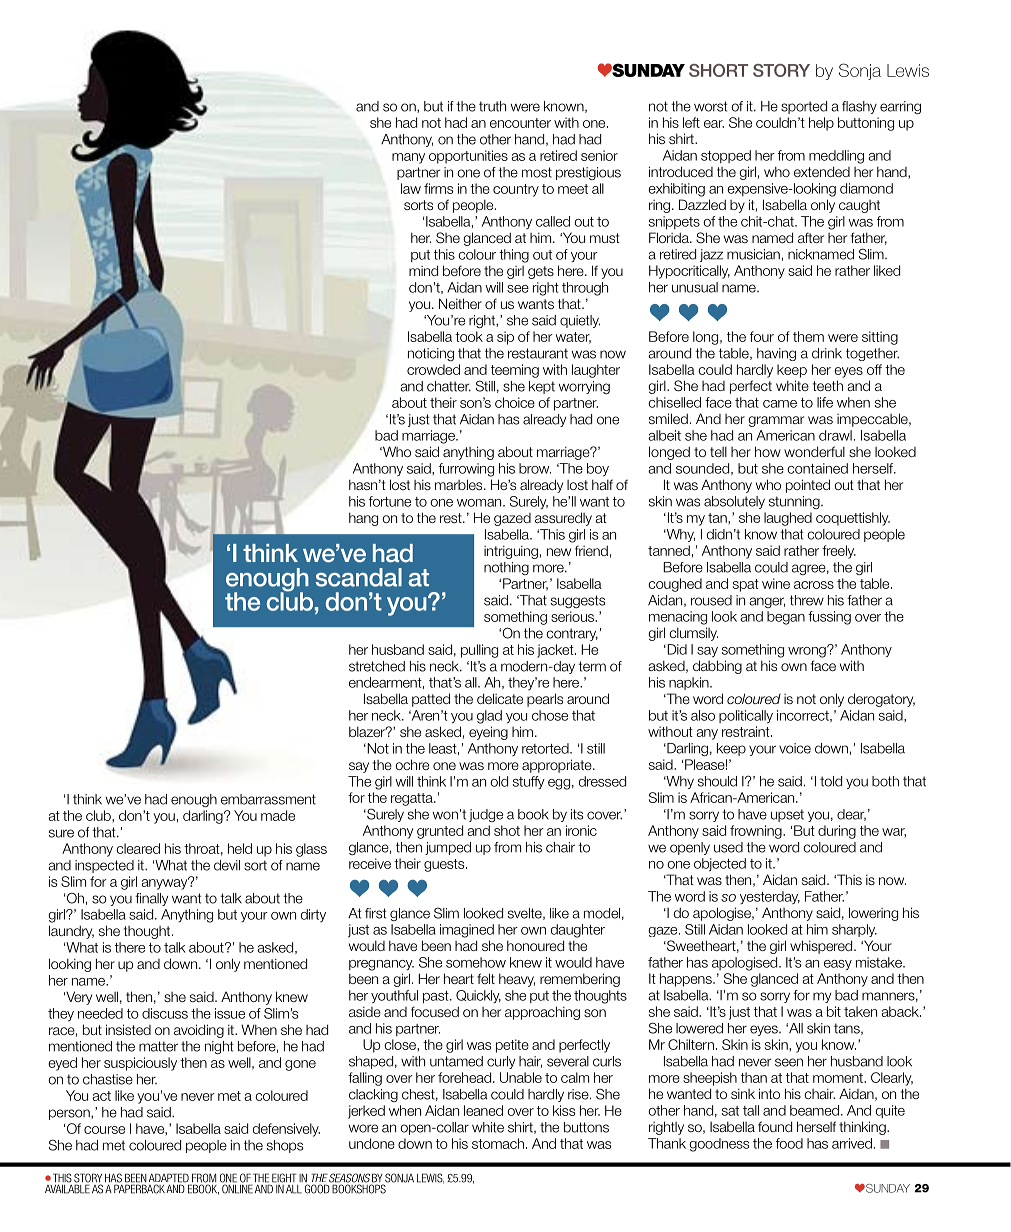 The image size is (1011, 1232). What do you see at coordinates (492, 106) in the screenshot?
I see `truth` at bounding box center [492, 106].
